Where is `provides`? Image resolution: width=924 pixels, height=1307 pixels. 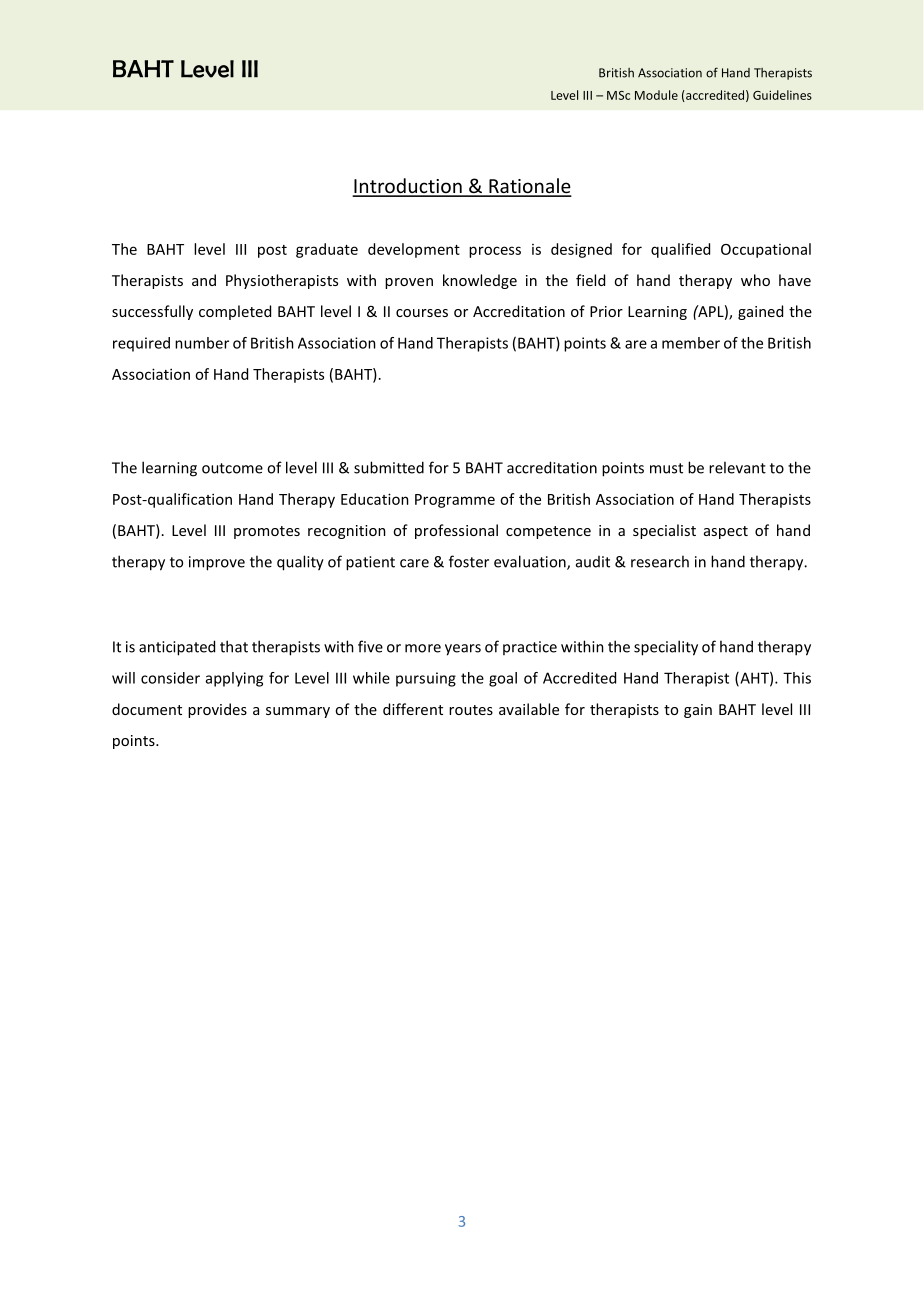 provides is located at coordinates (217, 710).
